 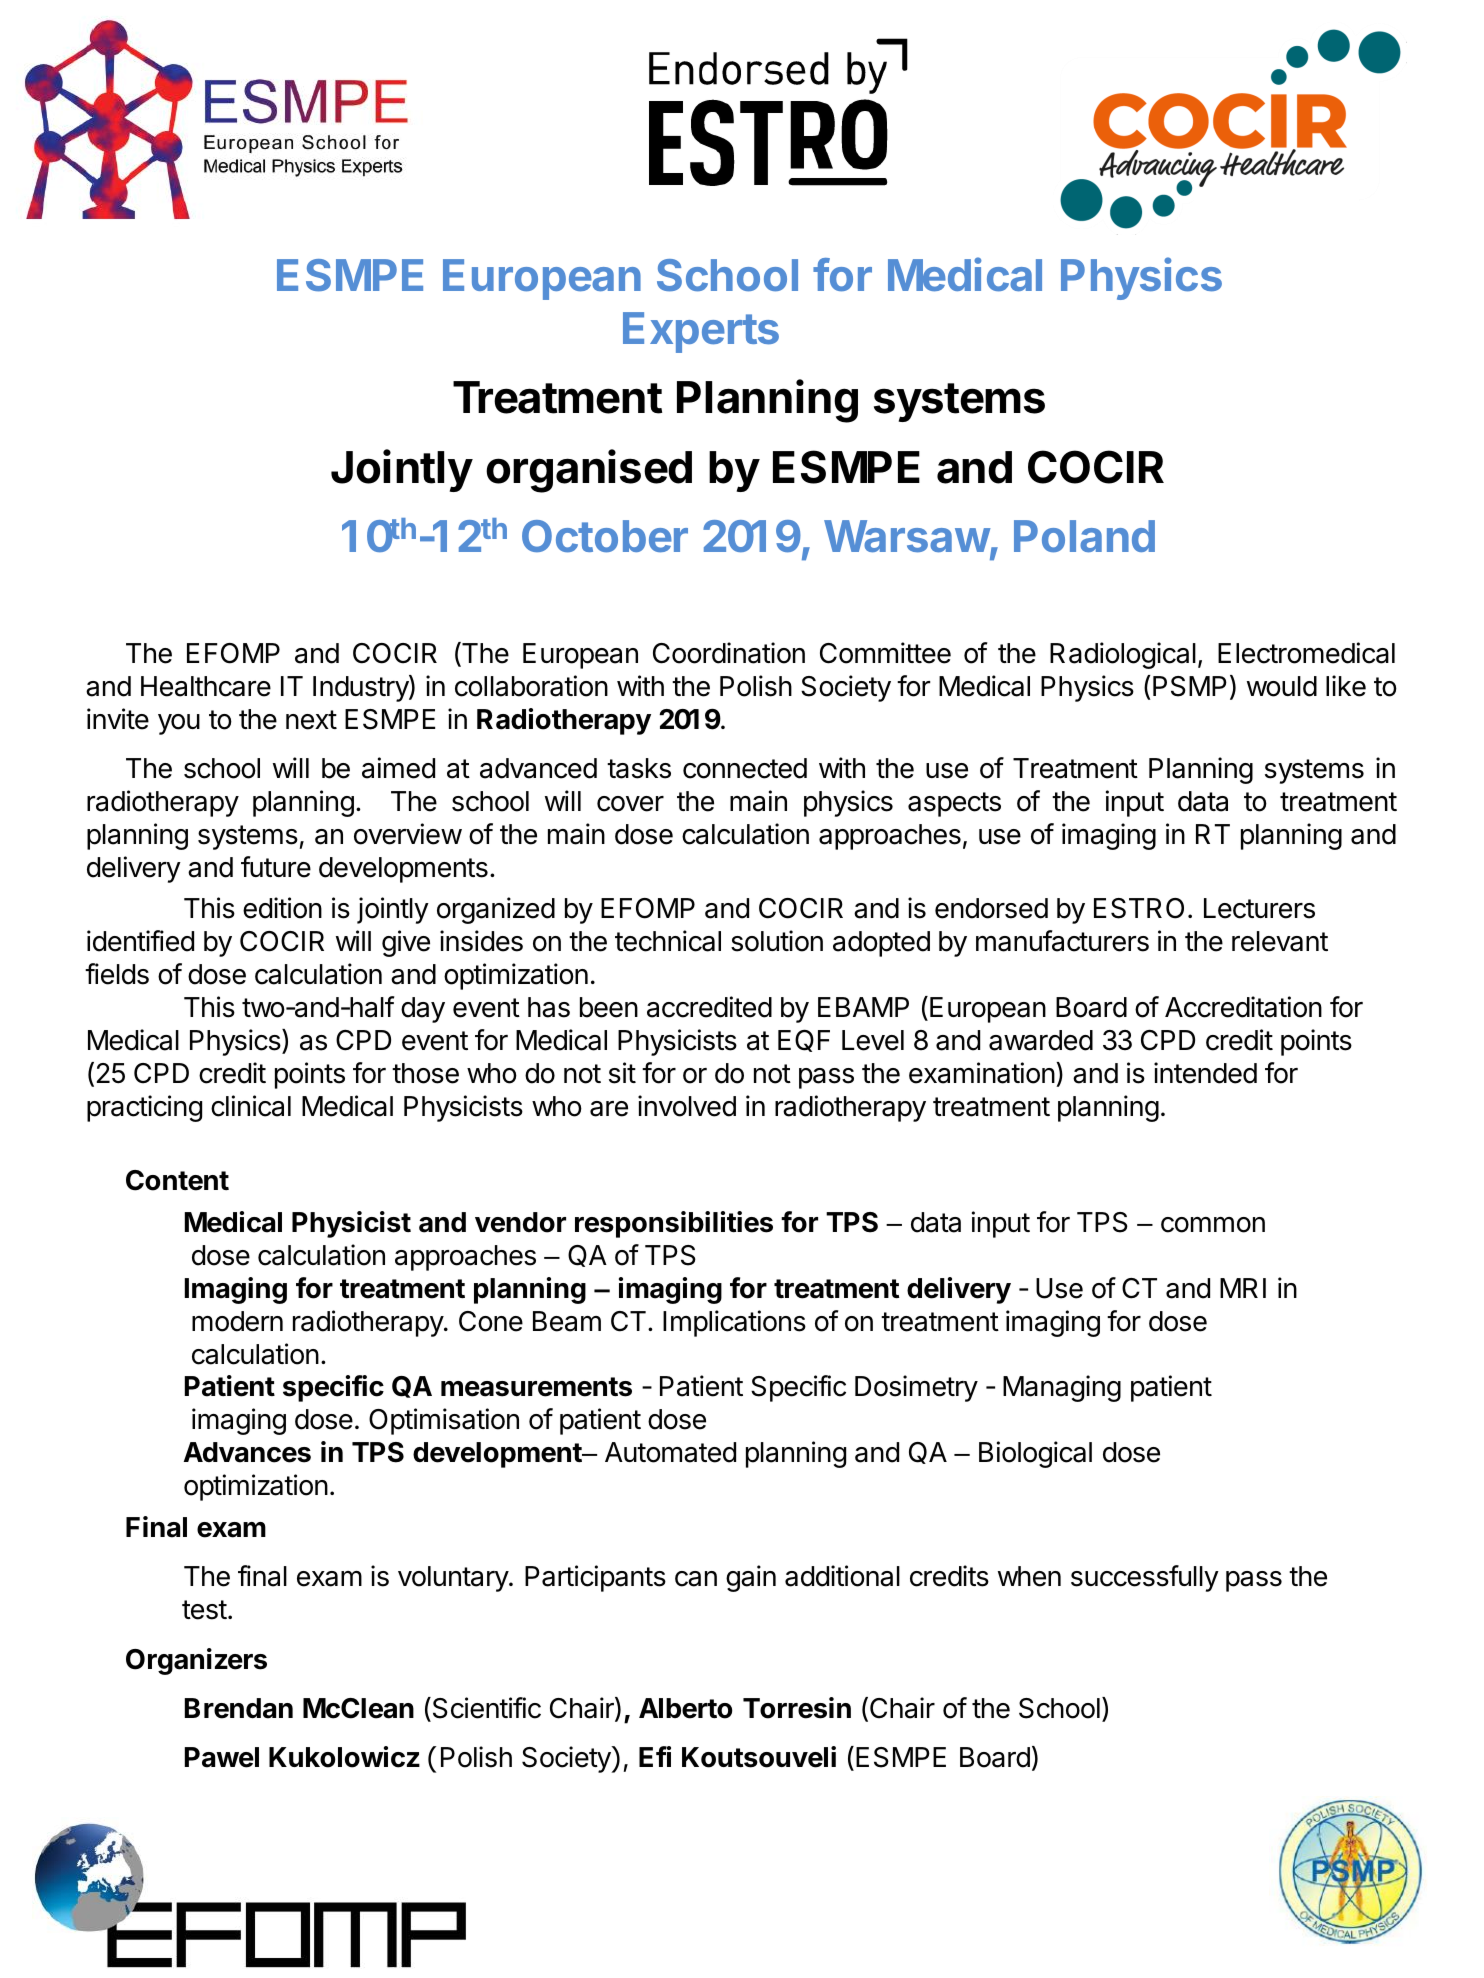 I want to click on Alberto, so click(x=685, y=1708).
